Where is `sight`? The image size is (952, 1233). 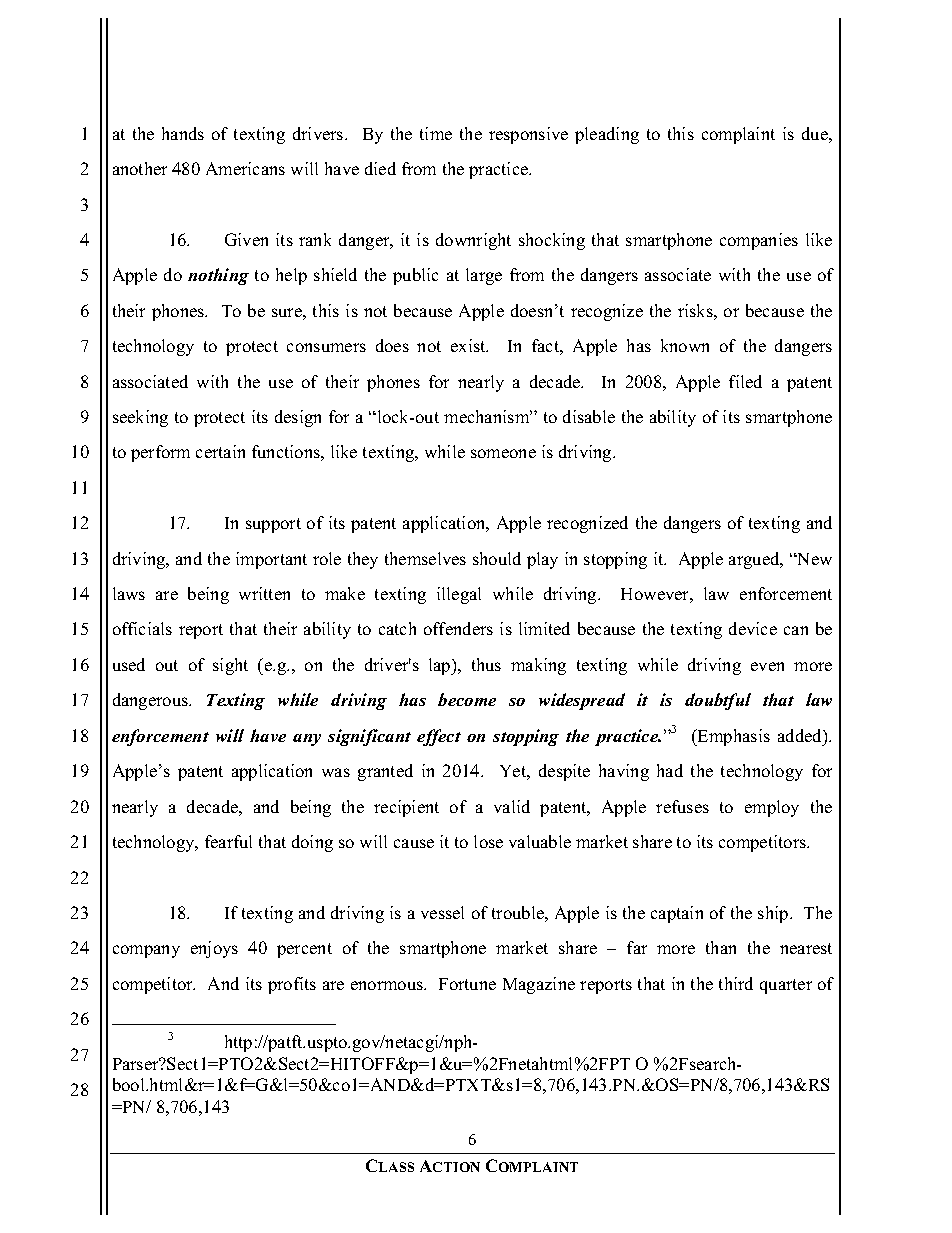
sight is located at coordinates (230, 666).
